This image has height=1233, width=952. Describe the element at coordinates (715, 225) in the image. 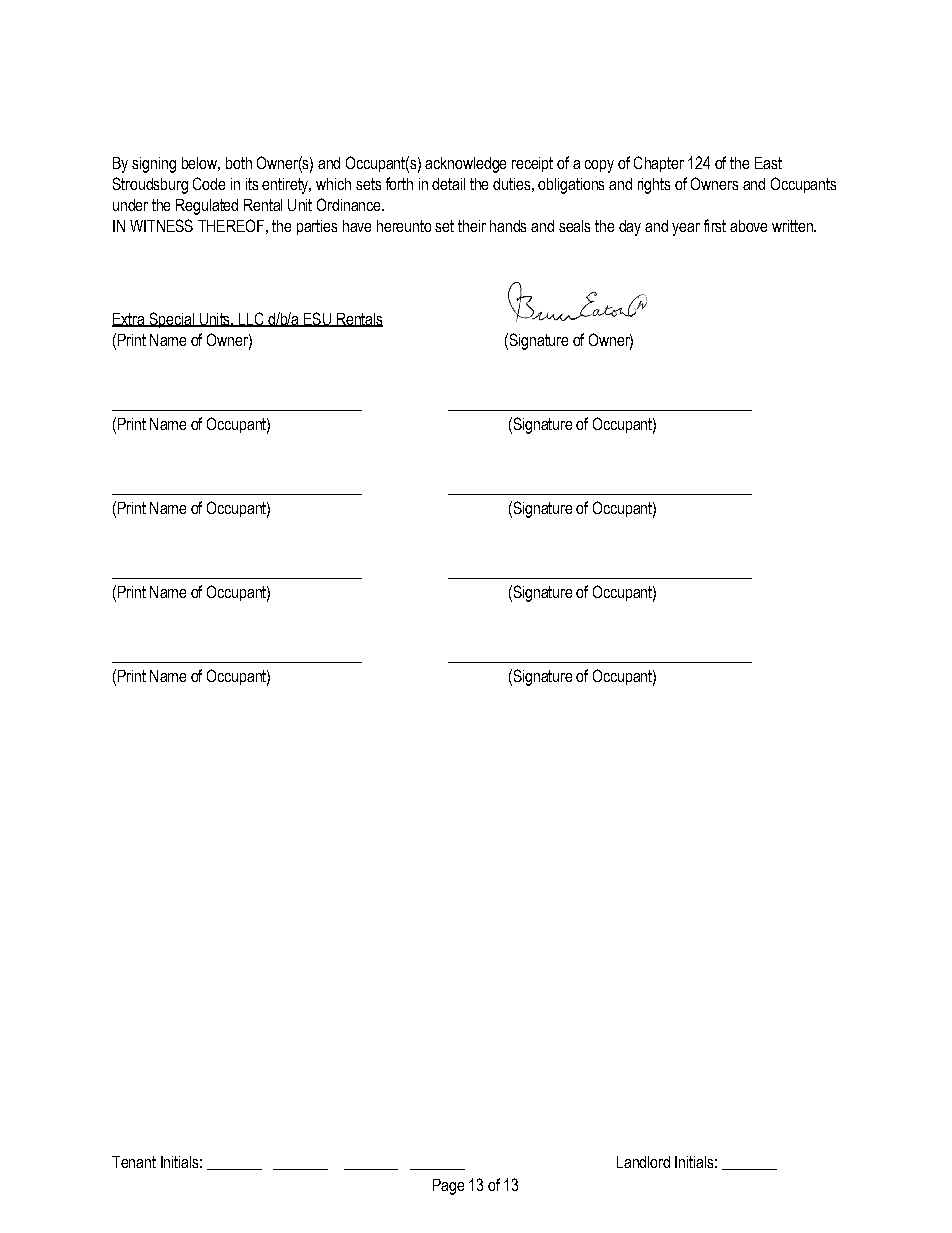

I see `first` at that location.
